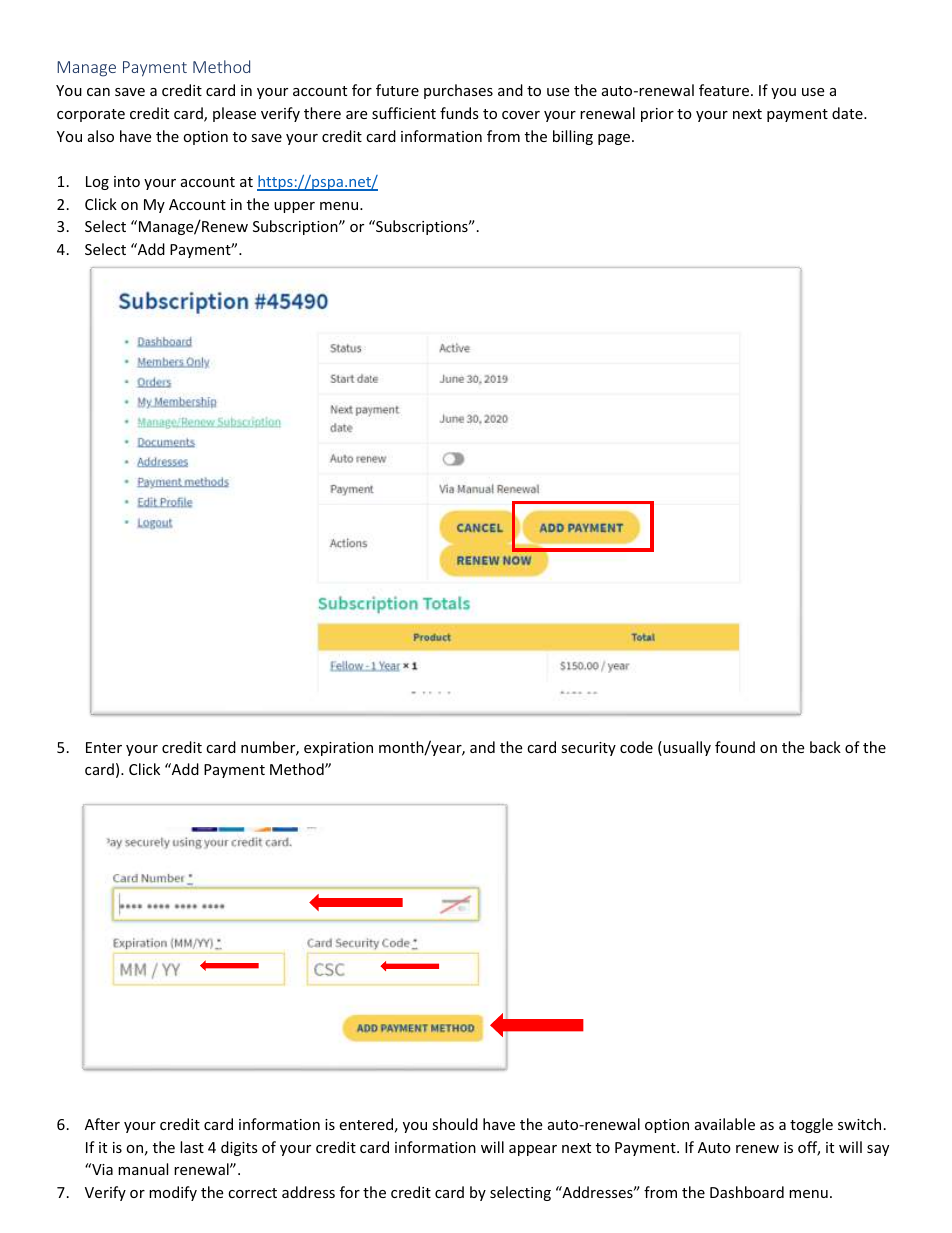 This screenshot has width=952, height=1233. I want to click on funds, so click(459, 113).
